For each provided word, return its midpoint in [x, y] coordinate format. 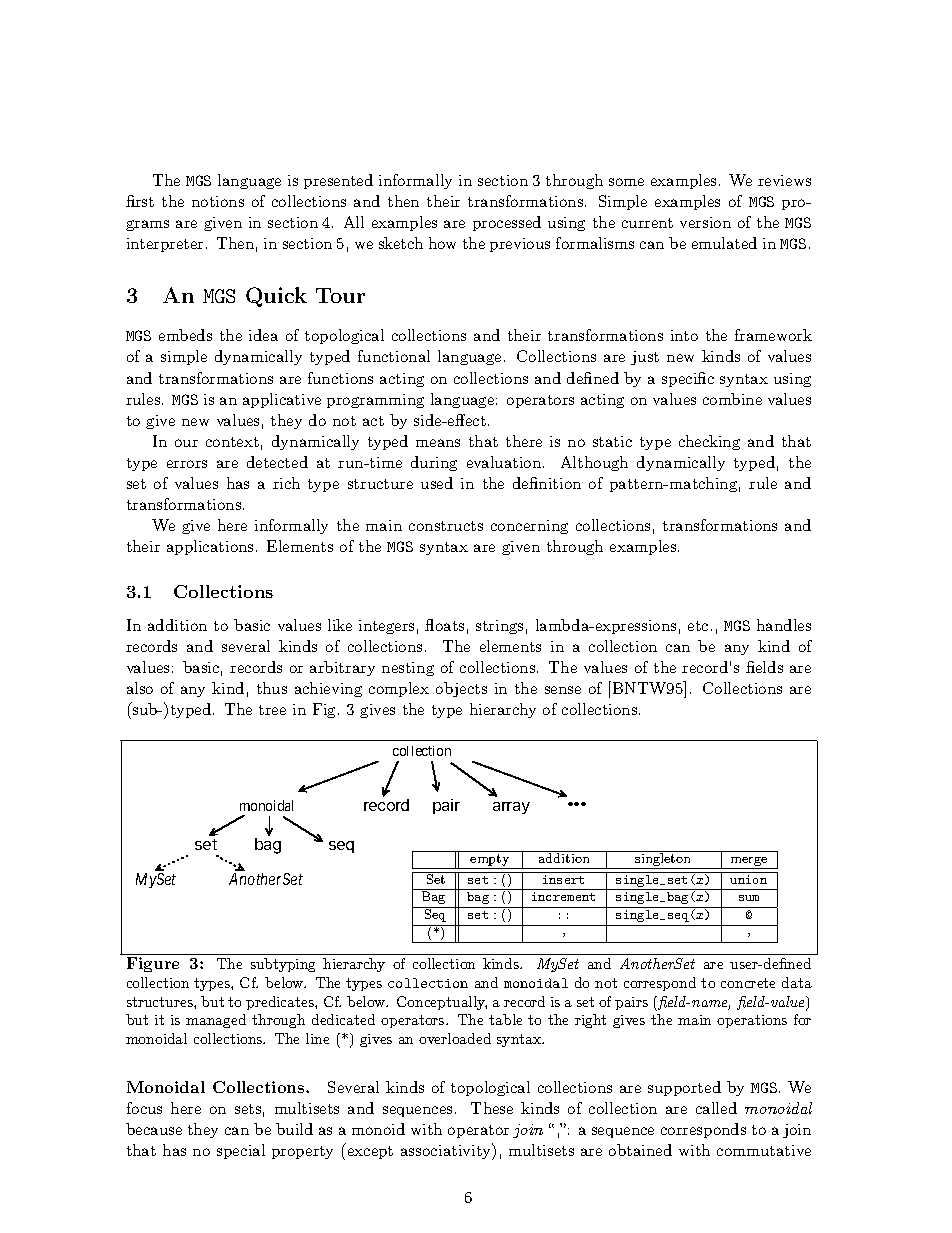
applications [210, 547]
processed [507, 223]
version [705, 222]
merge [749, 863]
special [241, 1151]
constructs [446, 526]
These [492, 1108]
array [511, 808]
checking [709, 442]
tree [272, 710]
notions [218, 201]
